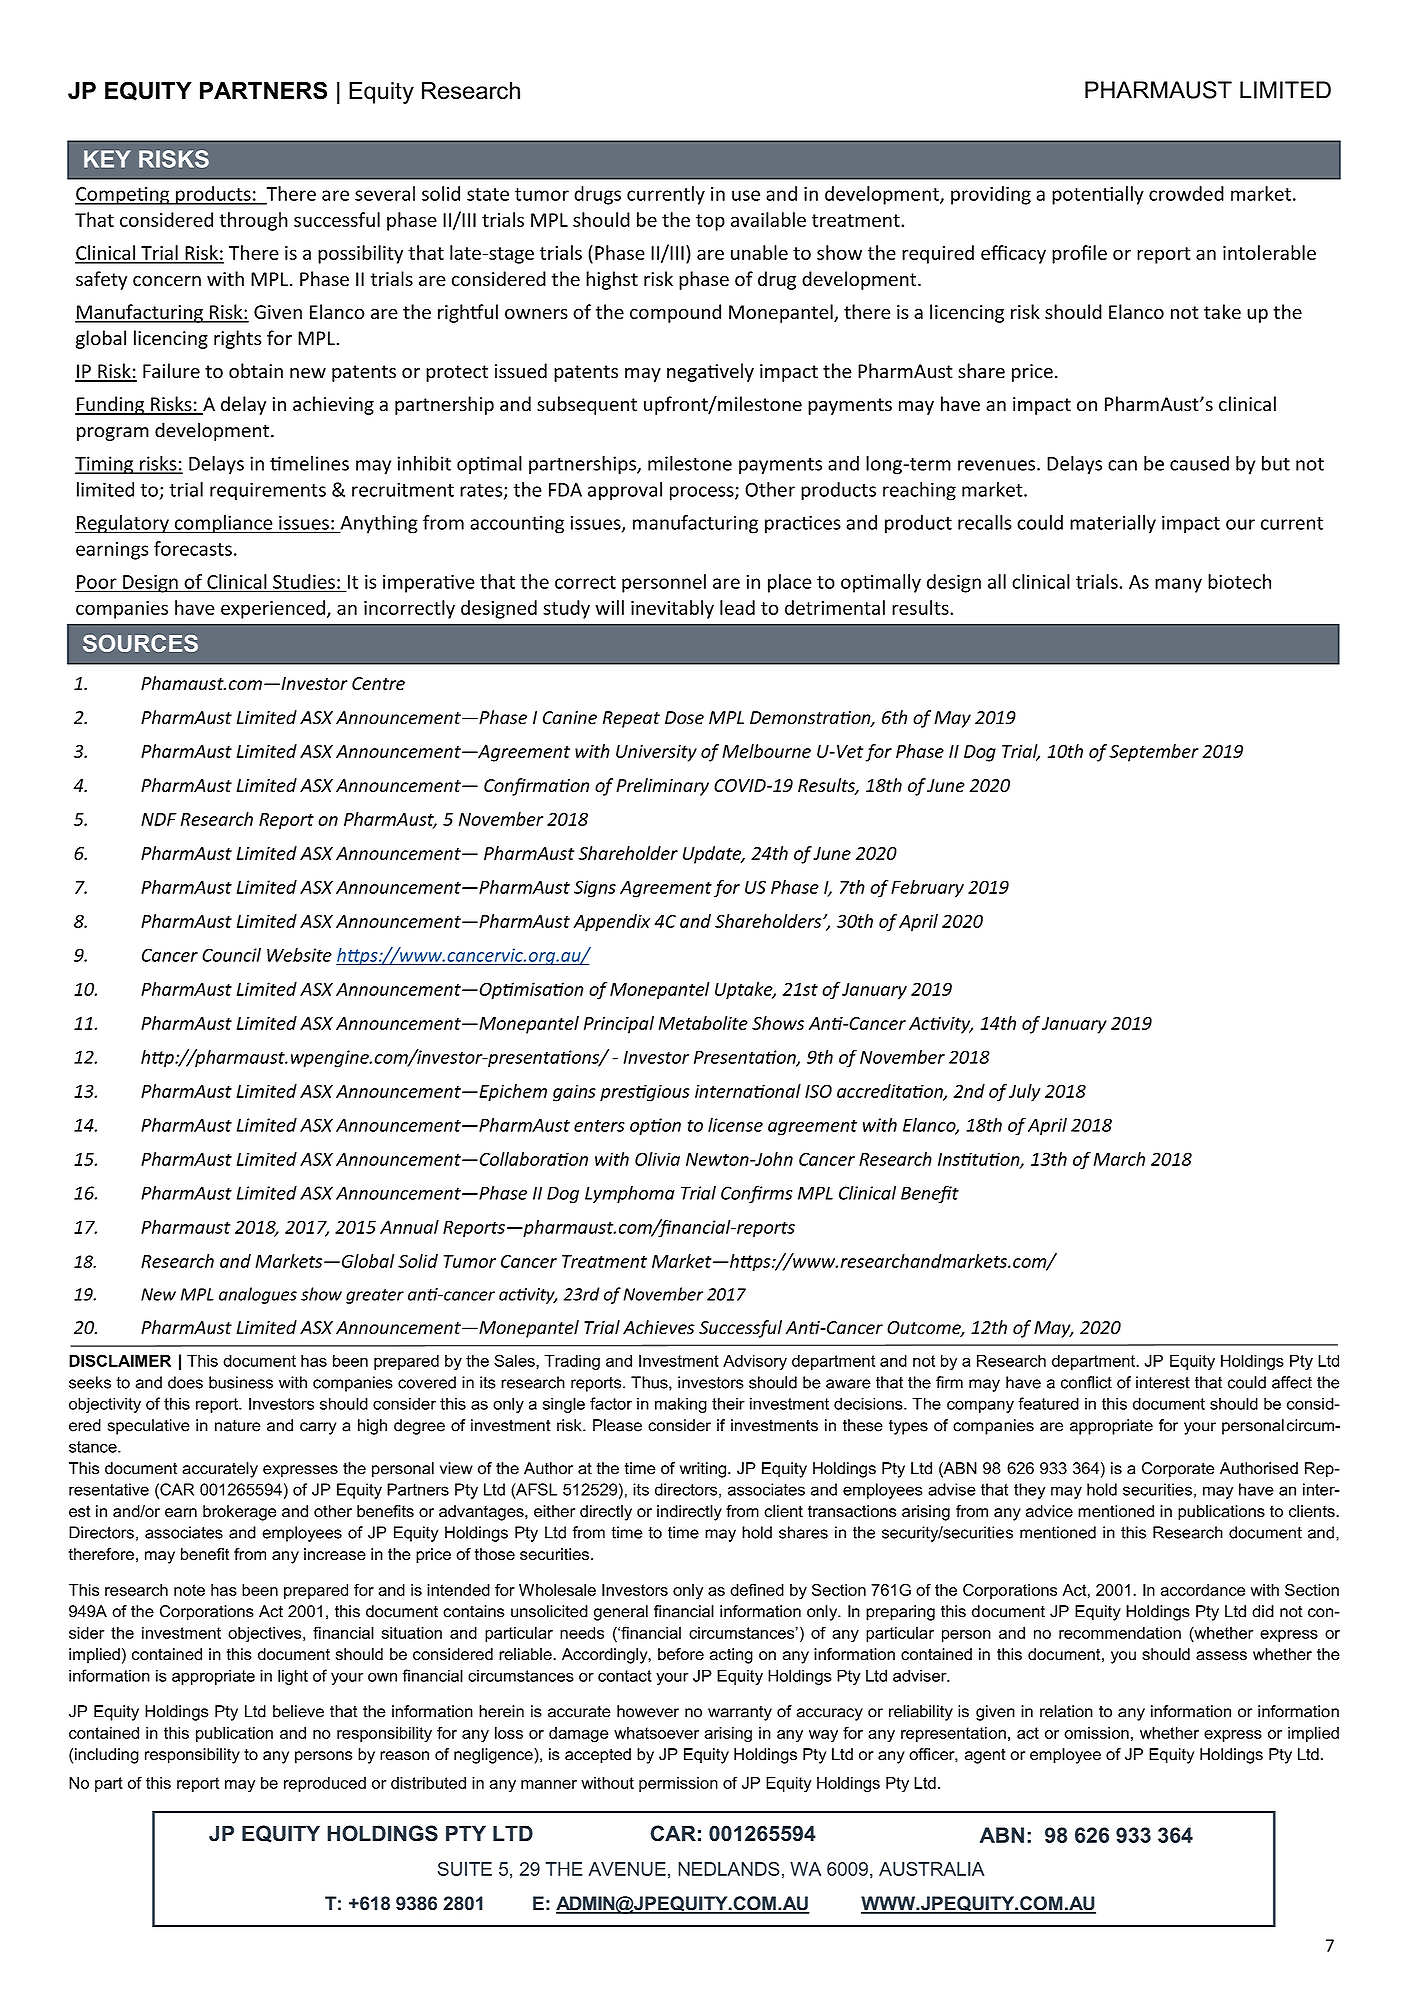 The height and width of the screenshot is (1994, 1410). Describe the element at coordinates (273, 609) in the screenshot. I see `experienced` at that location.
